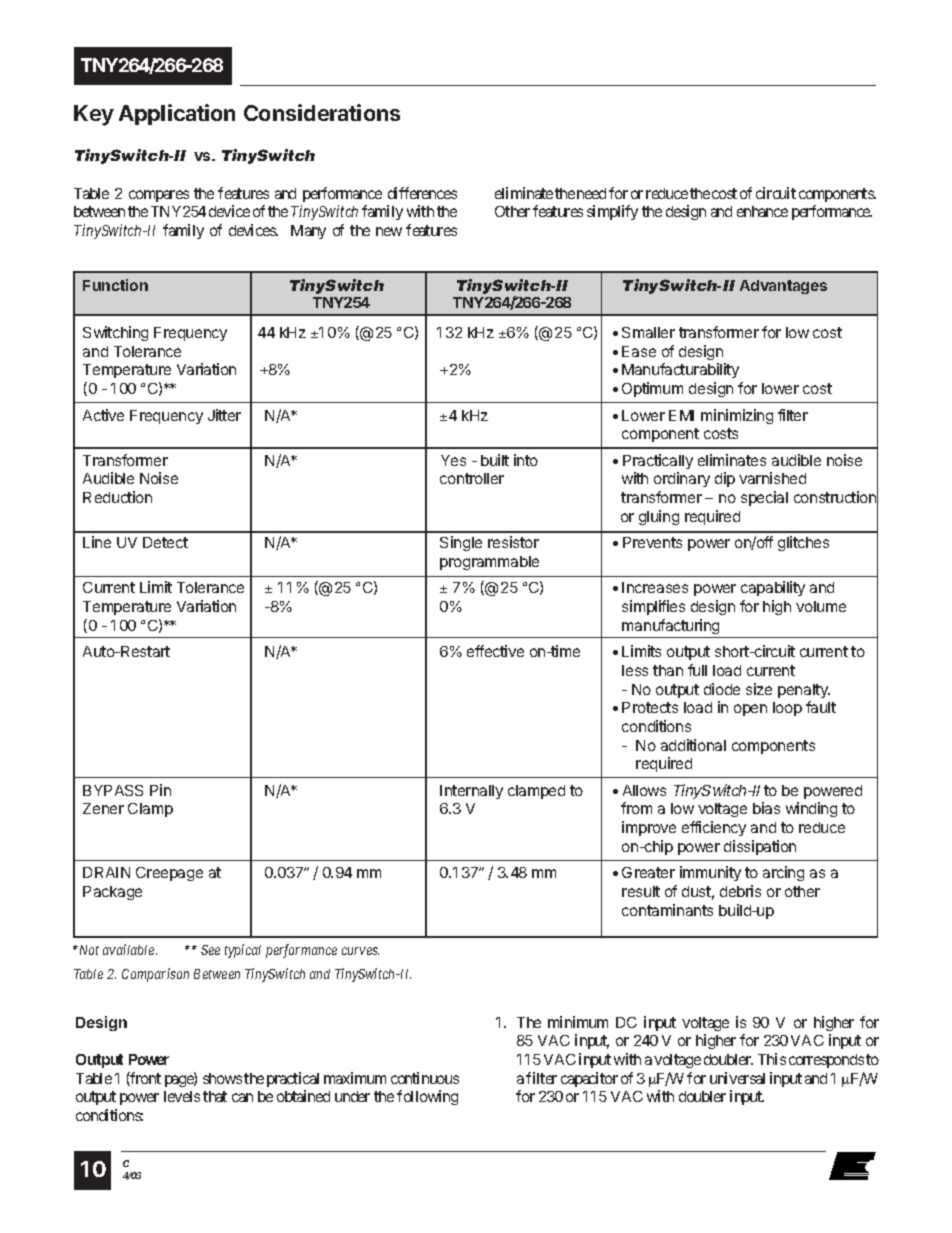 This document has width=952, height=1233. Describe the element at coordinates (471, 792) in the document. I see `Internally` at that location.
